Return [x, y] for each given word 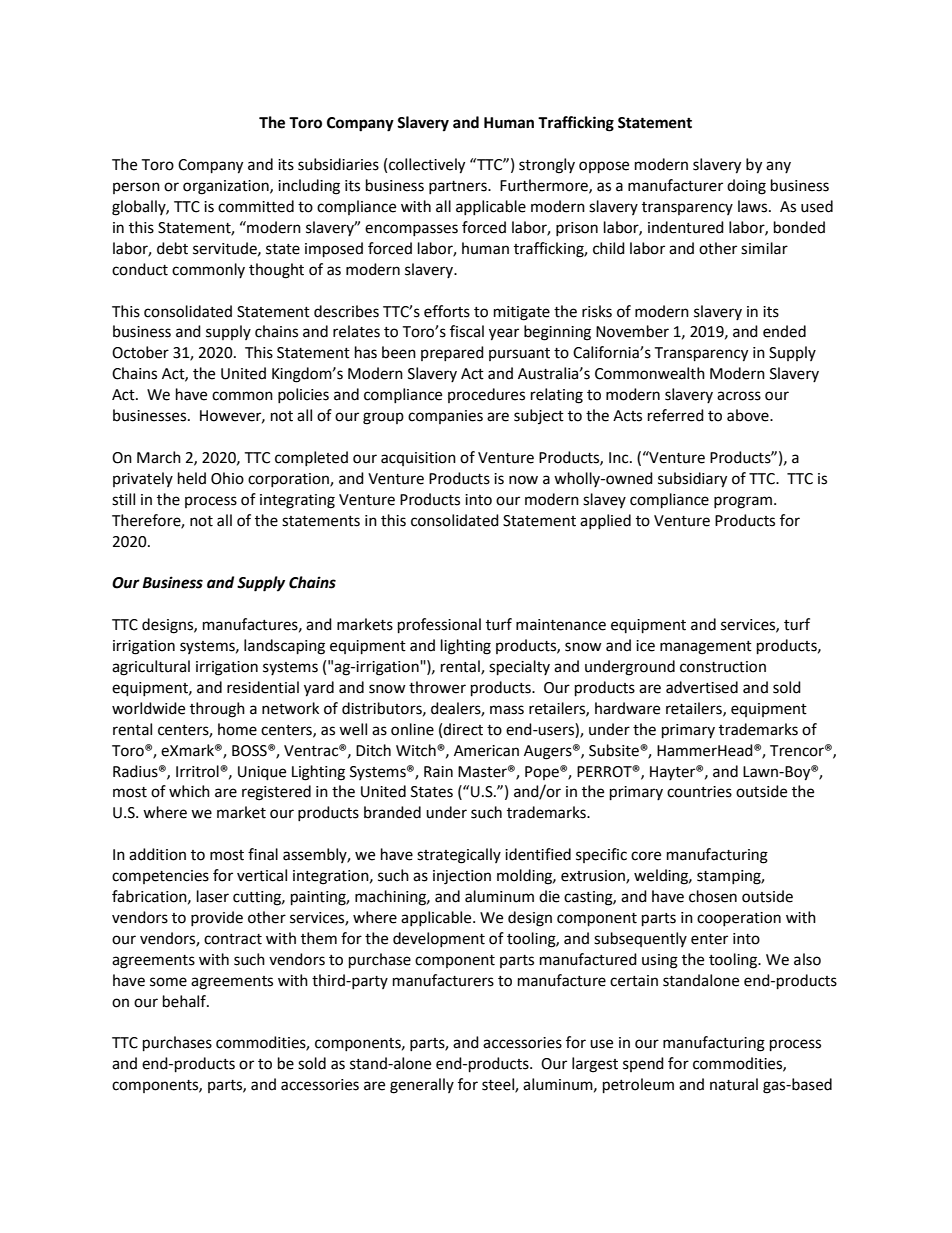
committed [256, 206]
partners [459, 187]
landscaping [284, 647]
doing [746, 187]
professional [439, 626]
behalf [185, 1001]
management [706, 648]
